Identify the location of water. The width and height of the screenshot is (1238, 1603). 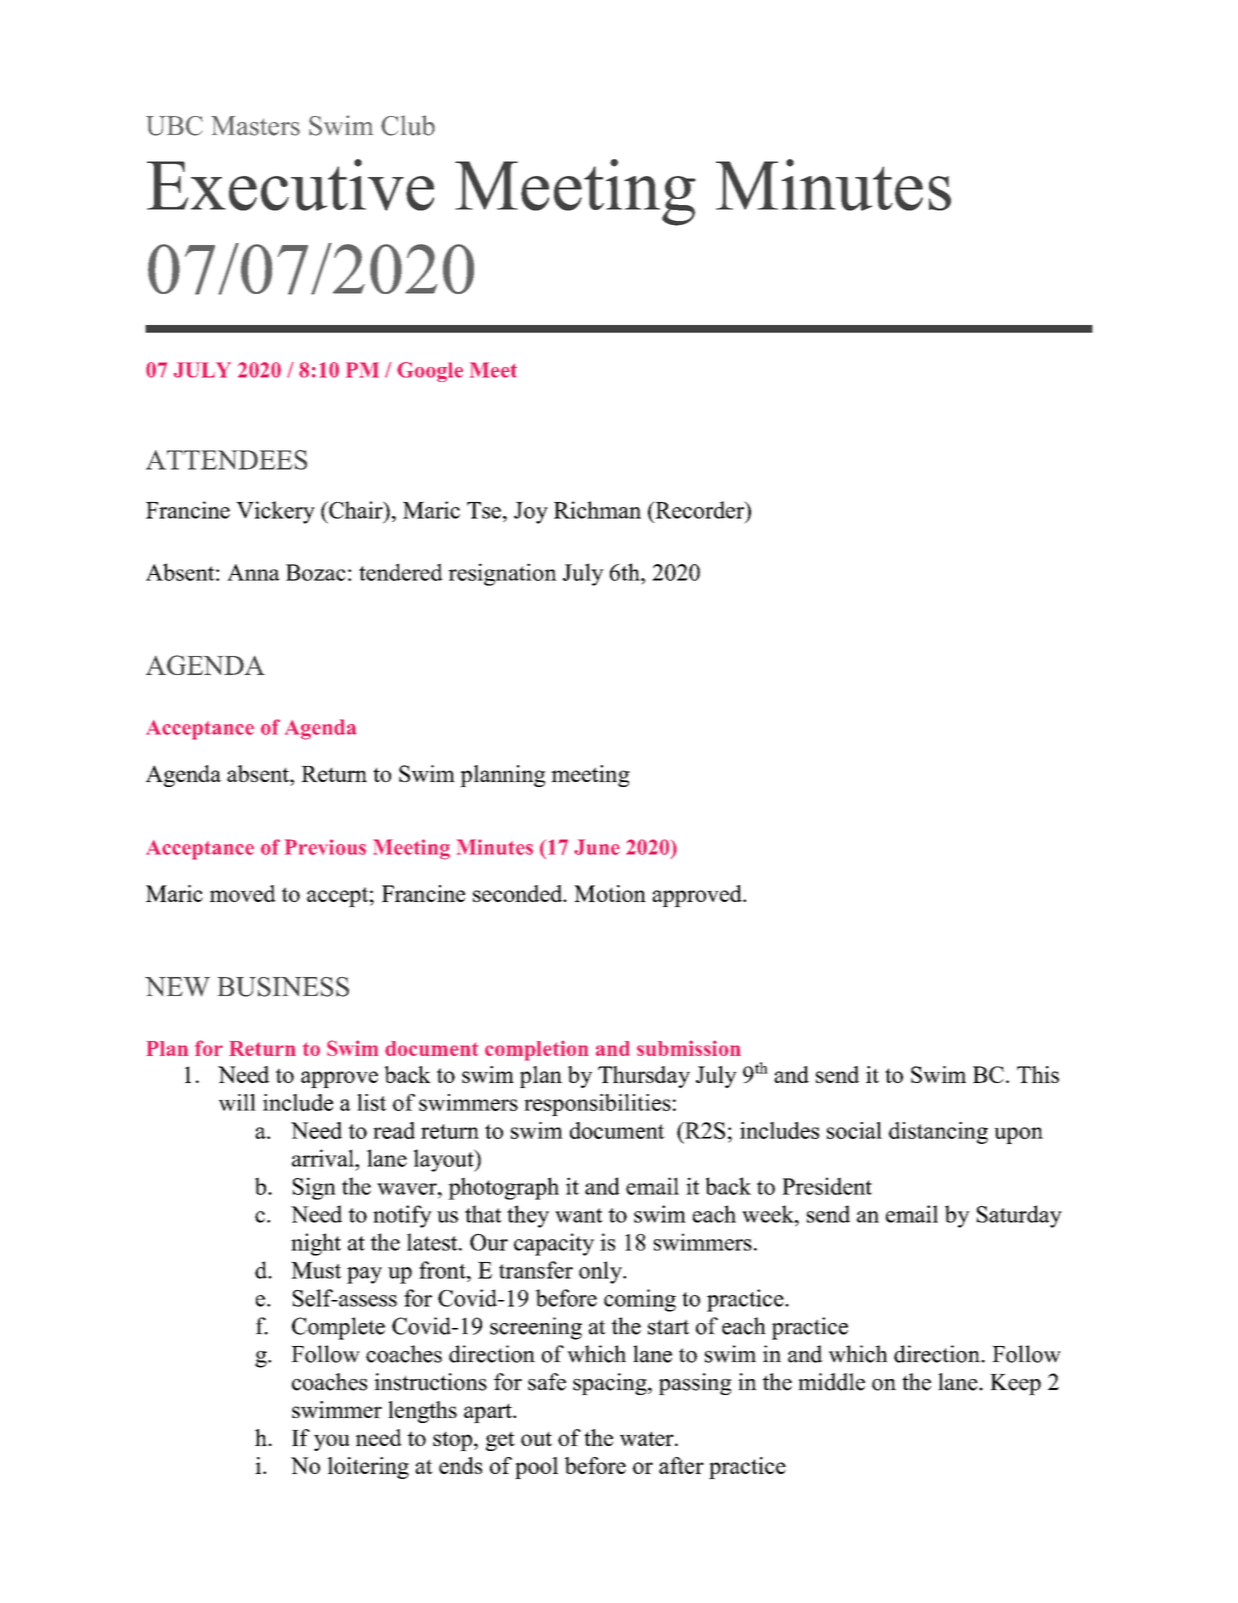
(648, 1438).
